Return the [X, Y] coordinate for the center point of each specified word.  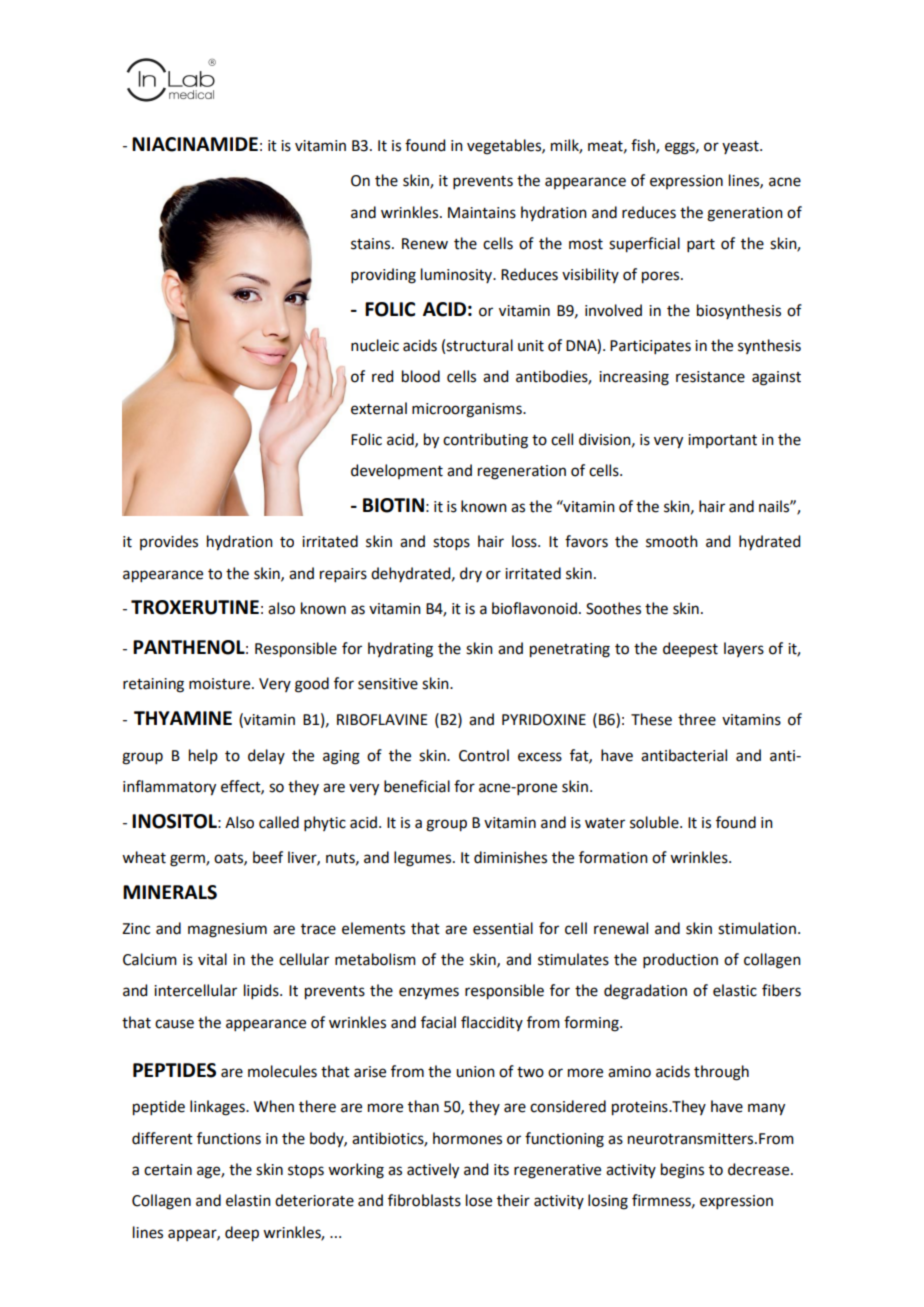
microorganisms [468, 410]
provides [169, 542]
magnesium [227, 930]
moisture [221, 684]
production [680, 960]
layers [744, 649]
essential [503, 928]
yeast [741, 147]
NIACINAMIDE [195, 144]
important [722, 441]
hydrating [400, 650]
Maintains [482, 213]
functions [229, 1138]
